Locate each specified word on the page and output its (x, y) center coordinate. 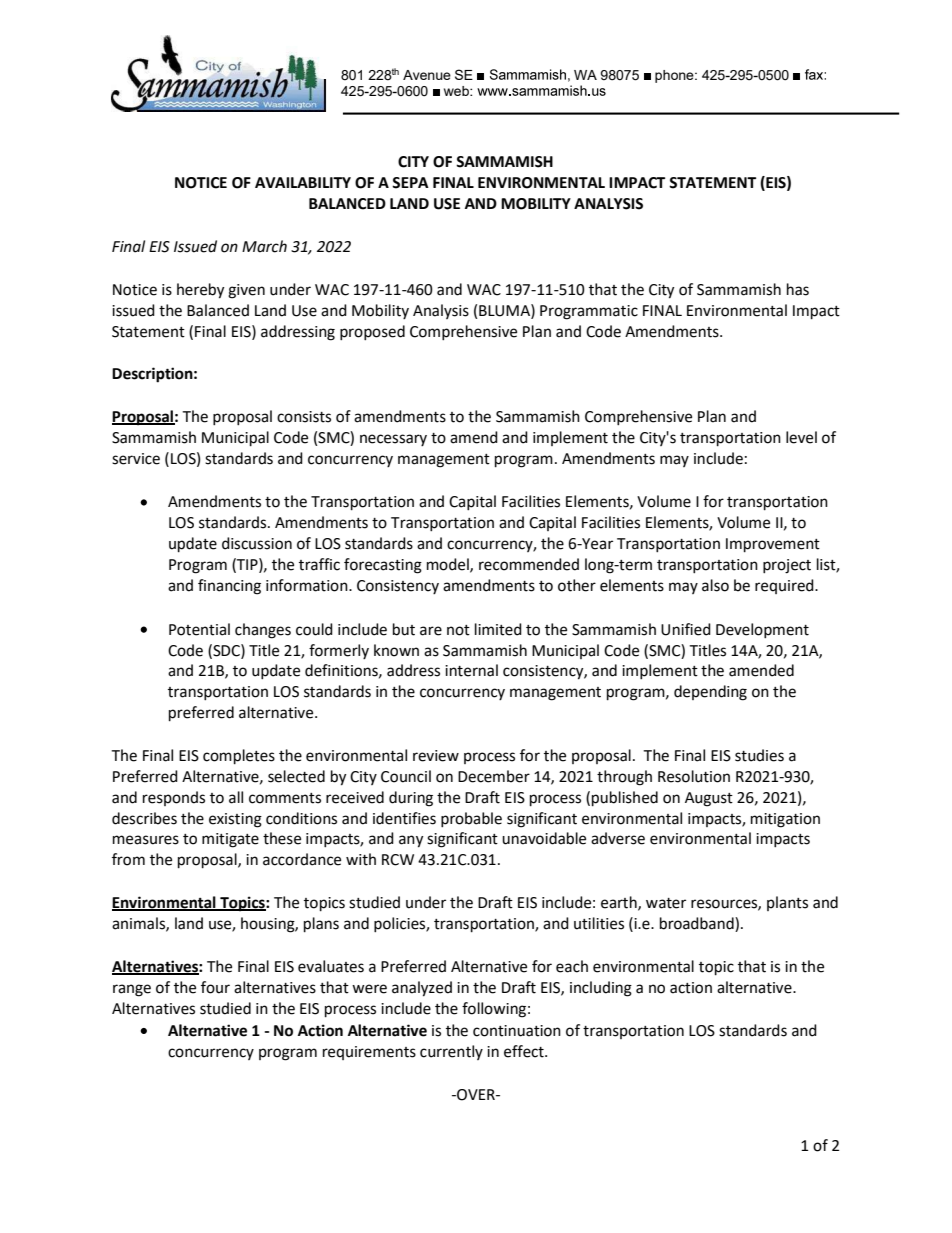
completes (239, 757)
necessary (393, 440)
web (457, 91)
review (436, 756)
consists (304, 417)
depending (710, 693)
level (801, 437)
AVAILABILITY (303, 182)
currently (451, 1052)
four (215, 987)
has (798, 289)
